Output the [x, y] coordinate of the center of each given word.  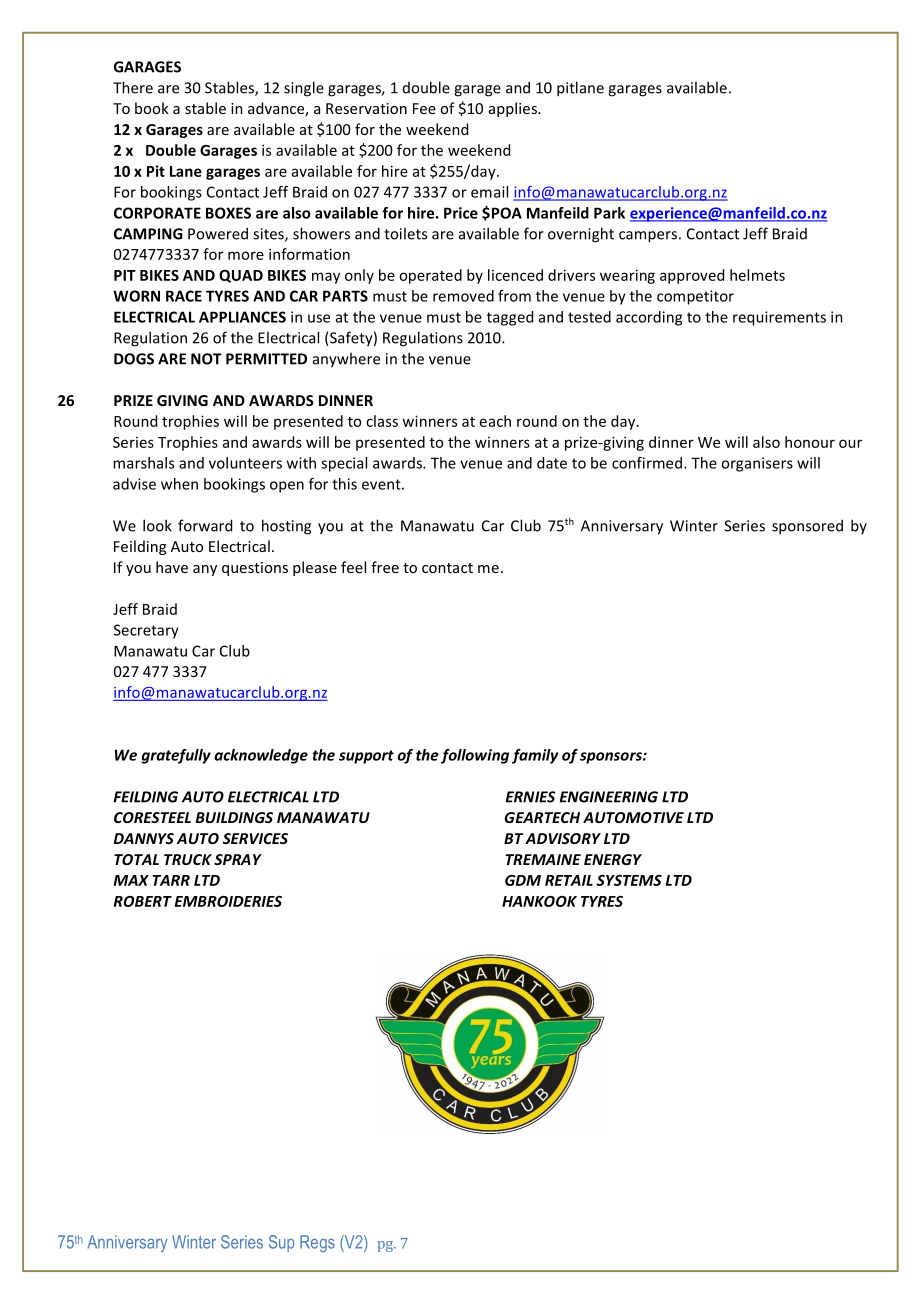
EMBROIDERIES [228, 901]
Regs [317, 1243]
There [133, 87]
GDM [523, 880]
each [495, 421]
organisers [757, 464]
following [475, 756]
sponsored [807, 527]
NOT [206, 359]
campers [648, 237]
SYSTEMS [629, 880]
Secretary [146, 631]
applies [514, 109]
